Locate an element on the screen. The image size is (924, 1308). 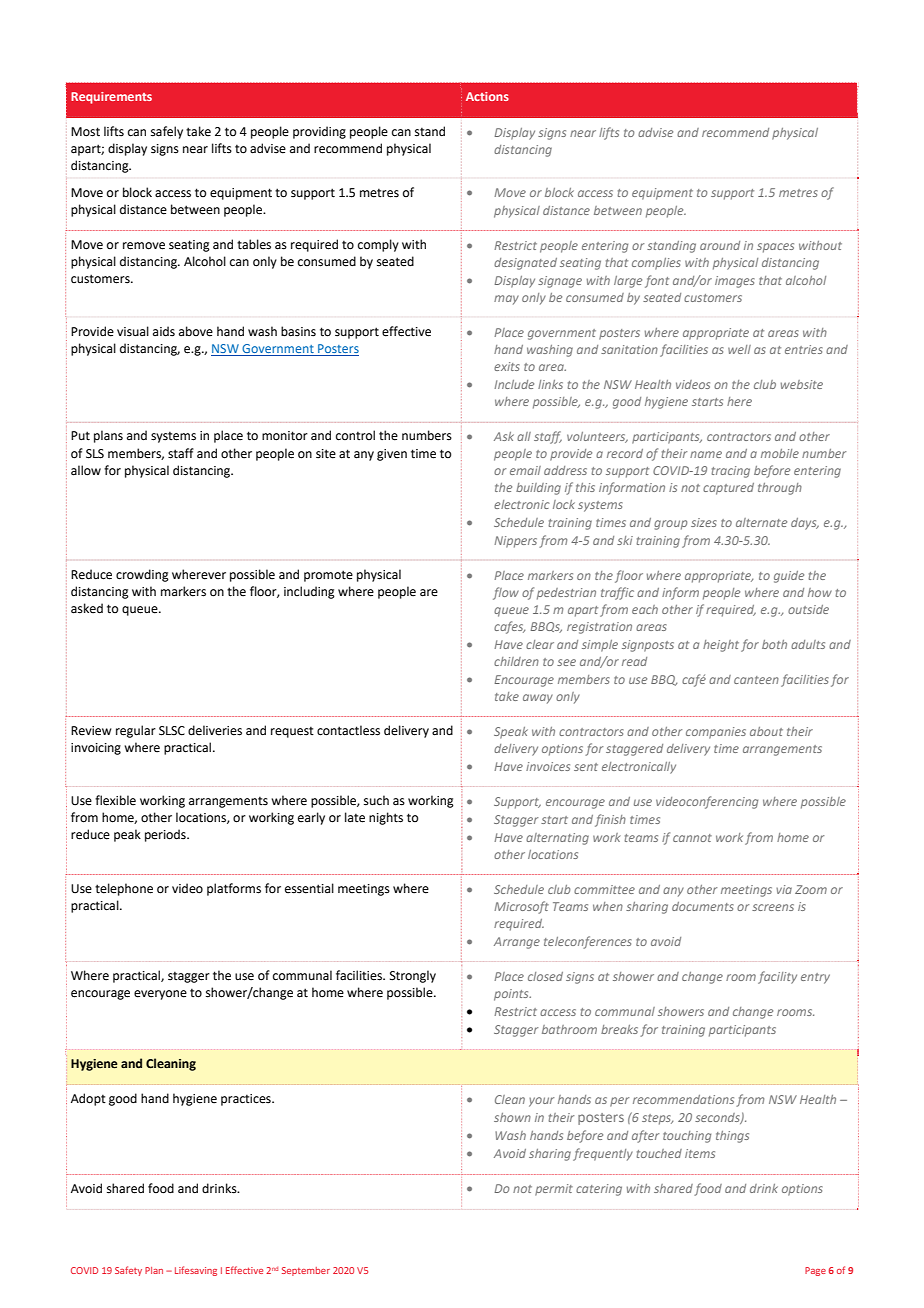
canteen is located at coordinates (756, 680).
